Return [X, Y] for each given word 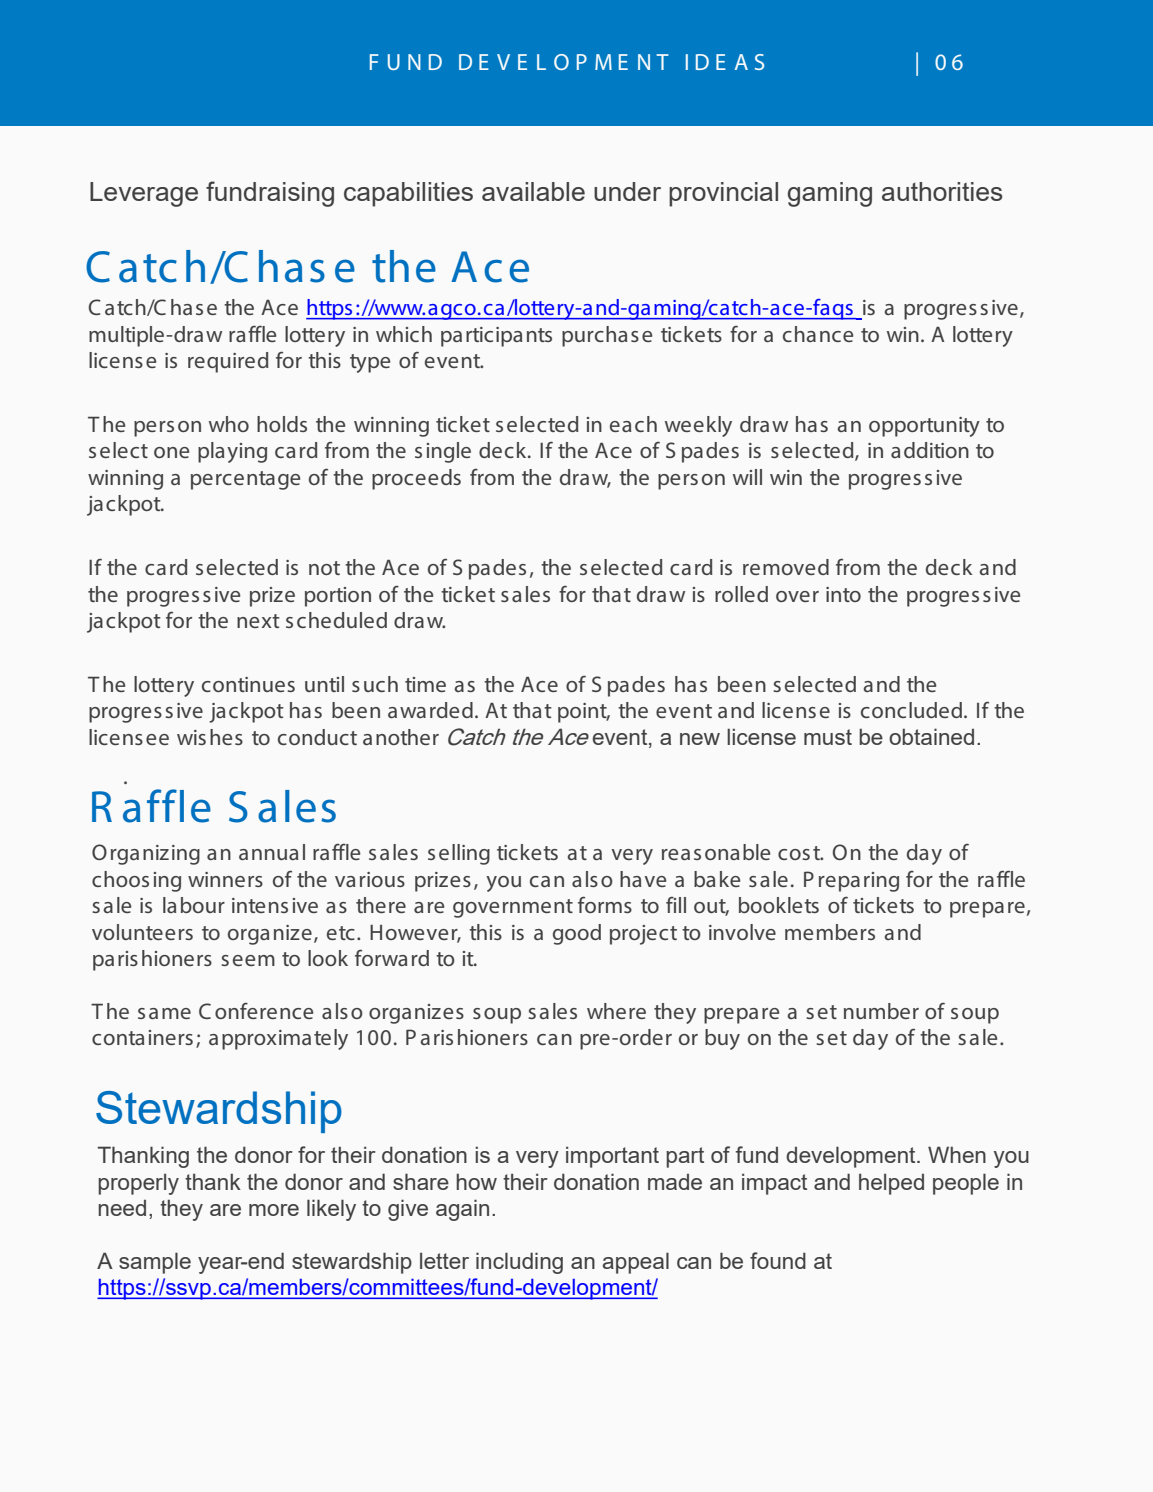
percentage [245, 480]
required [228, 362]
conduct [317, 737]
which [404, 334]
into [843, 594]
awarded [430, 710]
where [616, 1011]
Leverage [144, 194]
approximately [278, 1039]
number [881, 1011]
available [533, 191]
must [828, 737]
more [274, 1210]
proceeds [416, 479]
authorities [942, 191]
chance [818, 334]
